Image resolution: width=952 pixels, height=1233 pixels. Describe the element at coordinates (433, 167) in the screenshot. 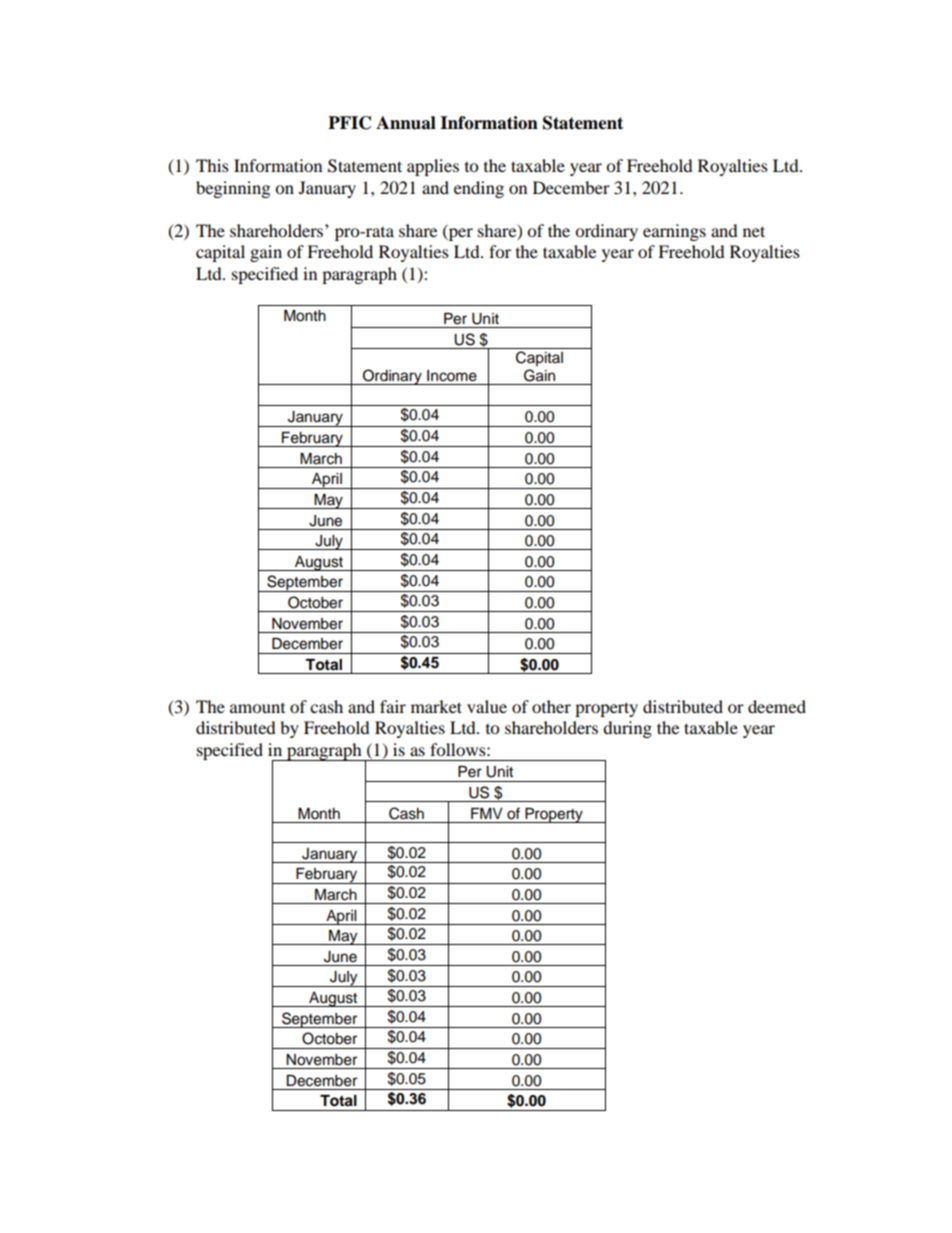

I see `applies` at that location.
